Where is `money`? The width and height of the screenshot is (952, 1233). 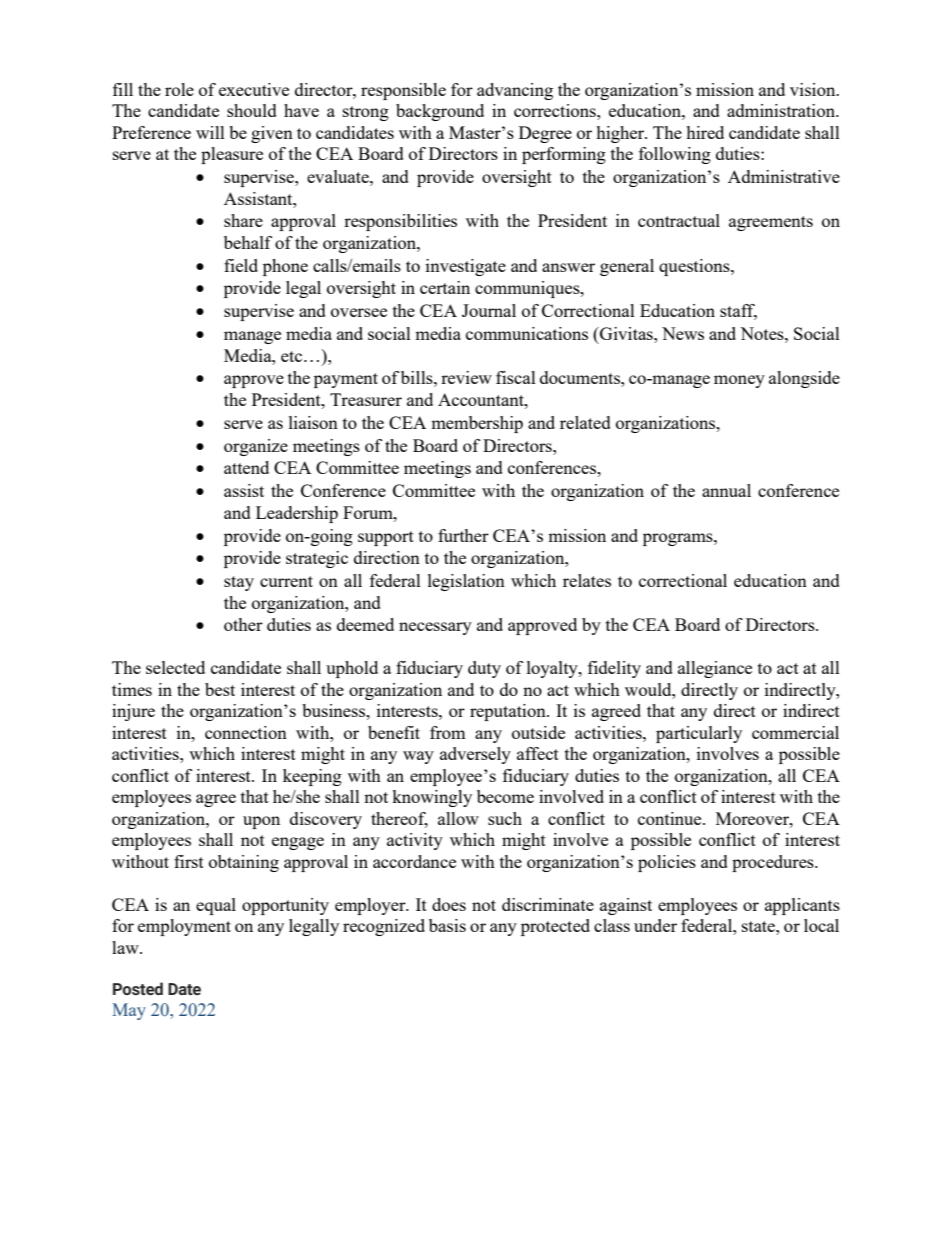
money is located at coordinates (739, 381).
